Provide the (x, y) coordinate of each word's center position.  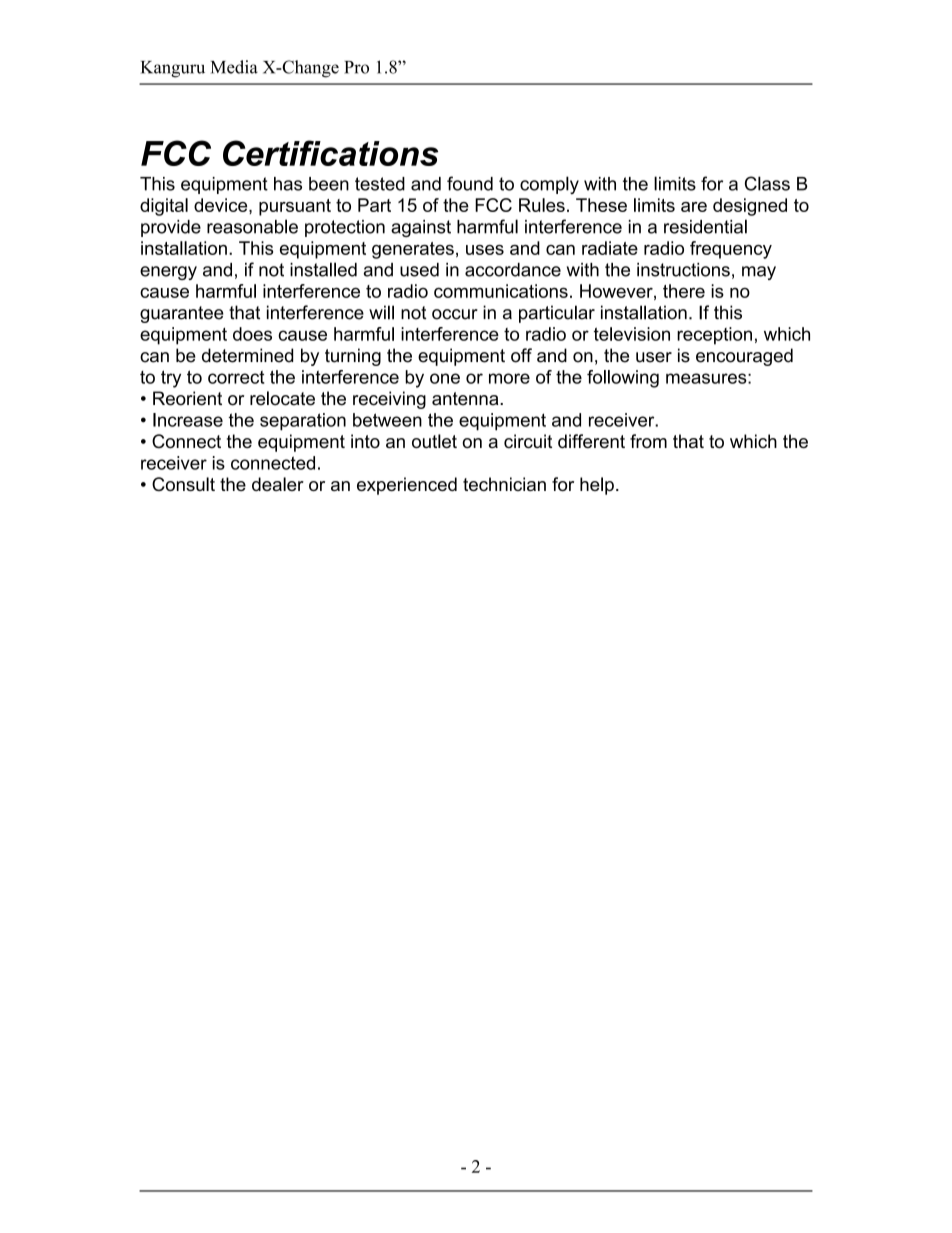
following (623, 379)
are (694, 207)
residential (705, 226)
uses (485, 250)
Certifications (330, 153)
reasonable (252, 226)
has (288, 184)
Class (767, 183)
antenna (466, 399)
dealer (278, 484)
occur (455, 314)
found (470, 183)
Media (234, 67)
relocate (282, 398)
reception (714, 336)
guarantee (182, 314)
